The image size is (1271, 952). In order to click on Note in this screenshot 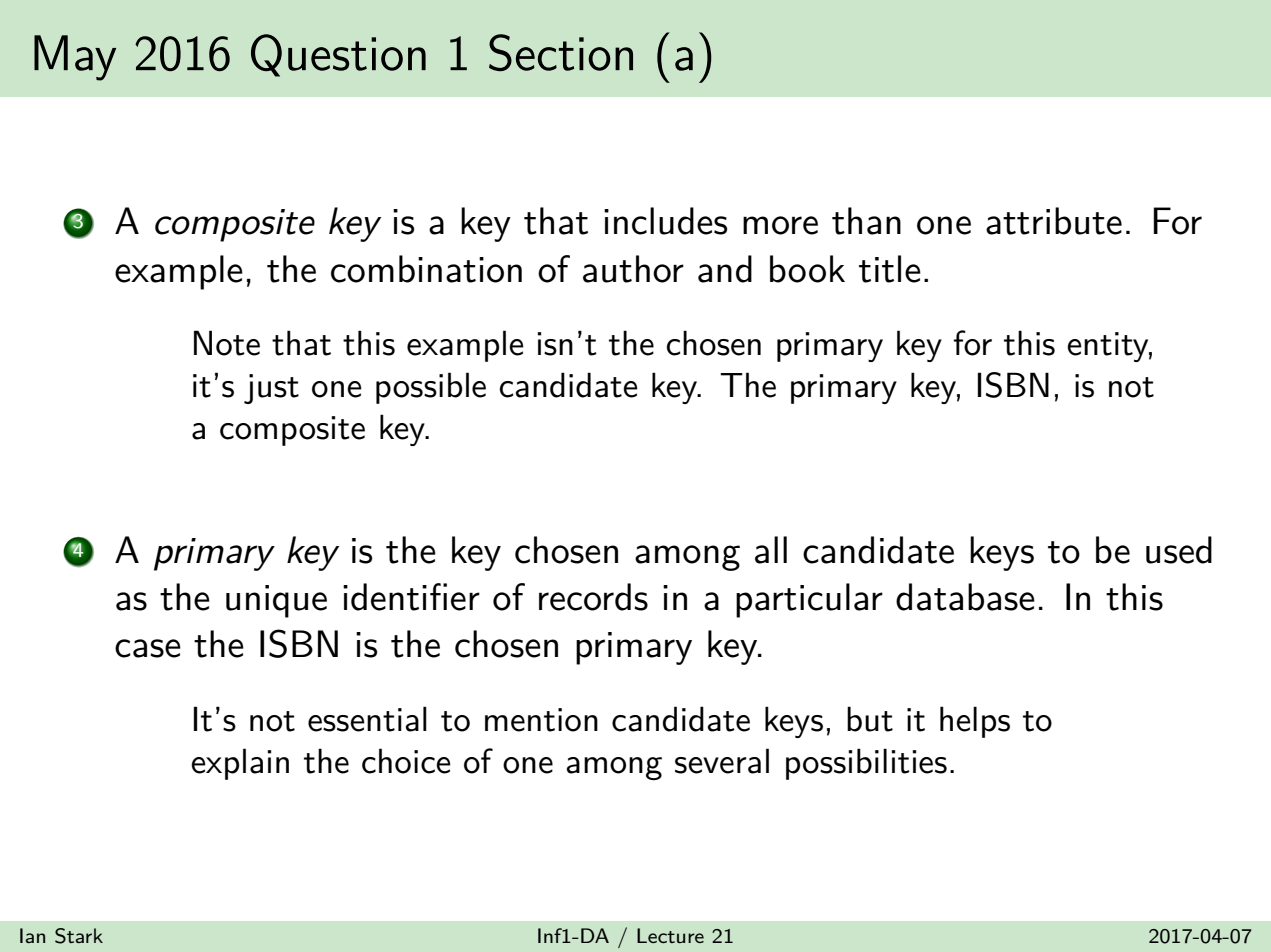, I will do `click(227, 343)`.
